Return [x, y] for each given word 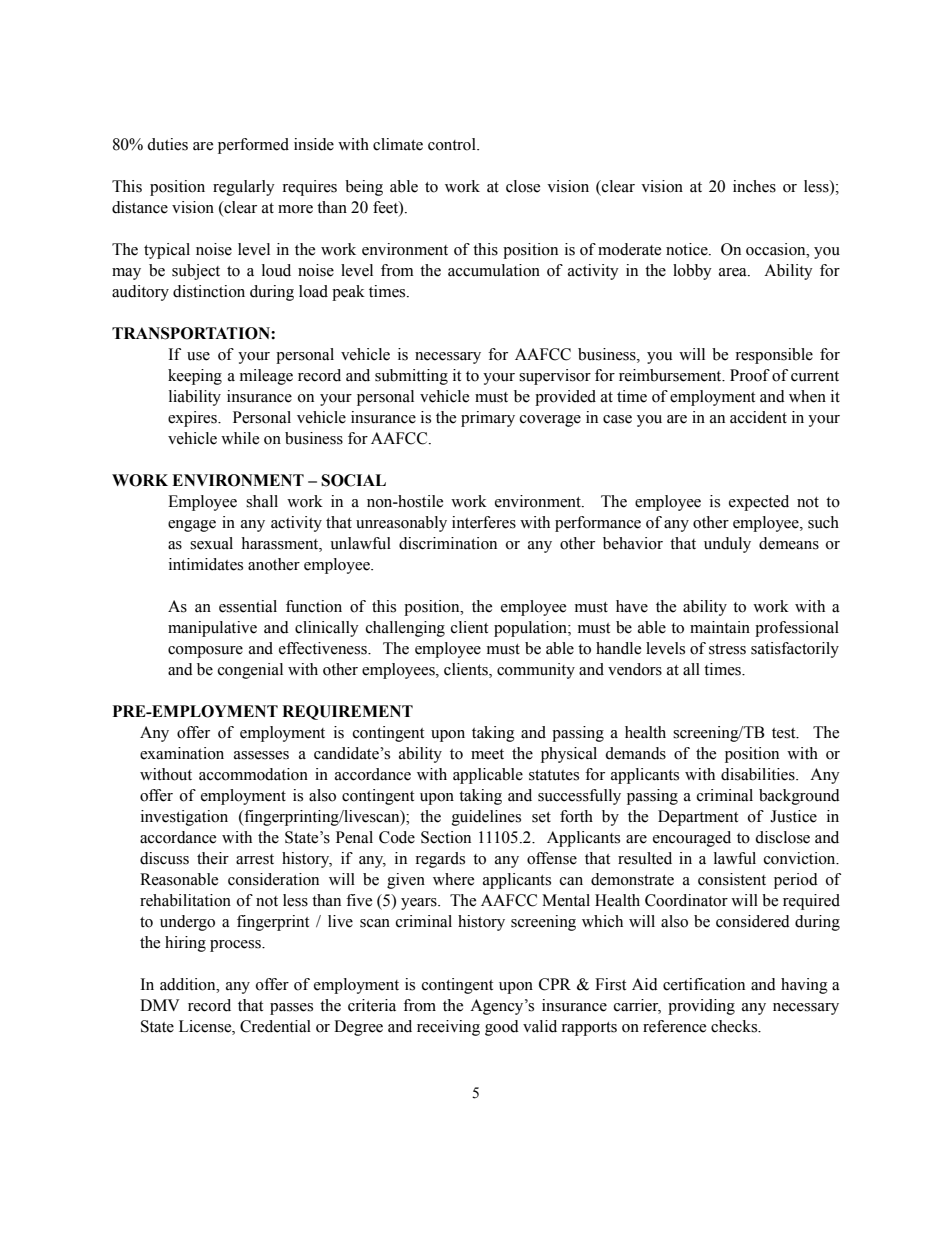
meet [487, 754]
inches [754, 186]
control [453, 144]
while [240, 438]
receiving [448, 1028]
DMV [160, 1005]
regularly [244, 188]
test [785, 733]
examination [182, 753]
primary [488, 419]
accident [758, 417]
